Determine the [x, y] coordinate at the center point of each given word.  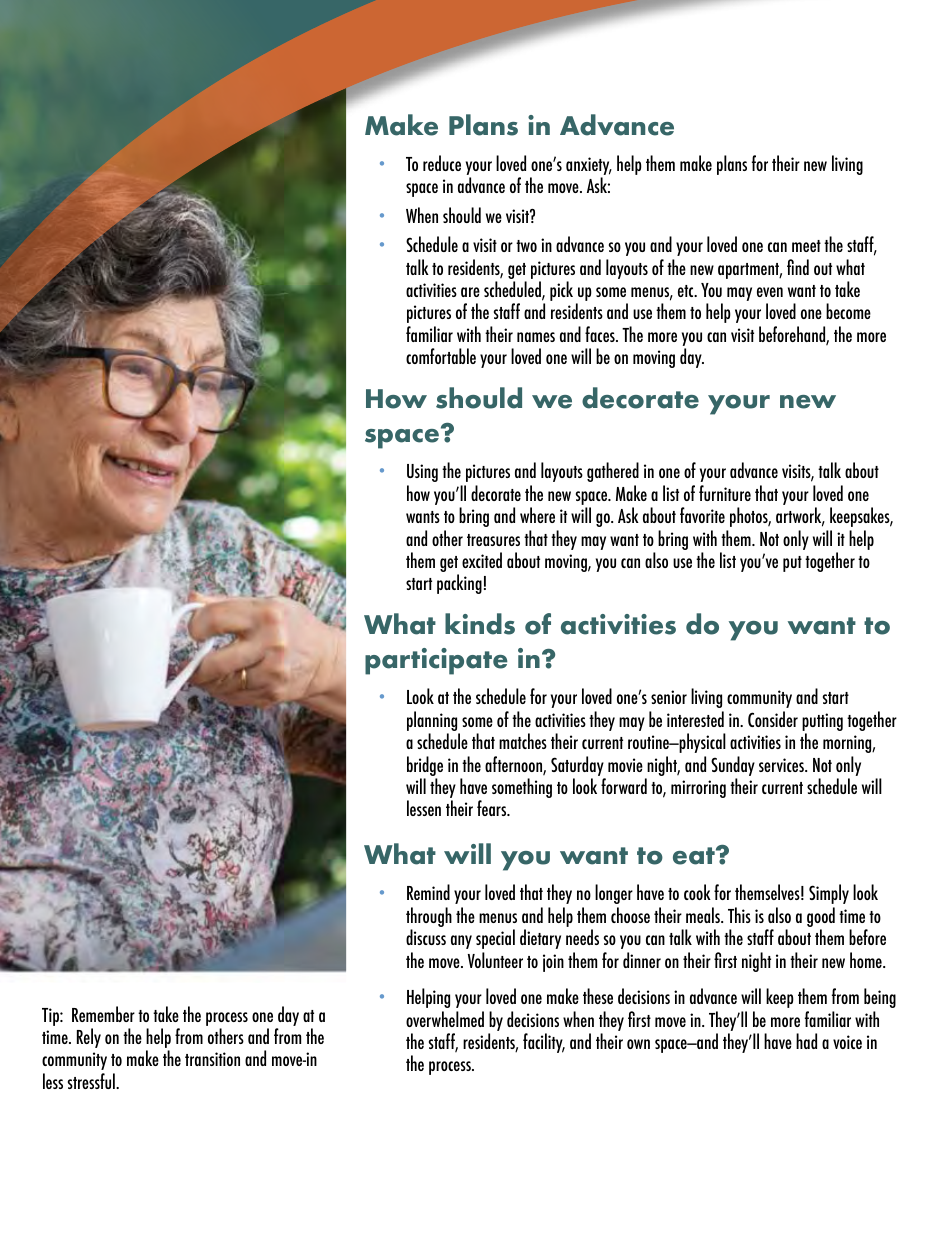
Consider [773, 719]
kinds [480, 624]
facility [544, 1043]
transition [212, 1059]
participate [436, 661]
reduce [442, 163]
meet [806, 246]
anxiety [589, 167]
